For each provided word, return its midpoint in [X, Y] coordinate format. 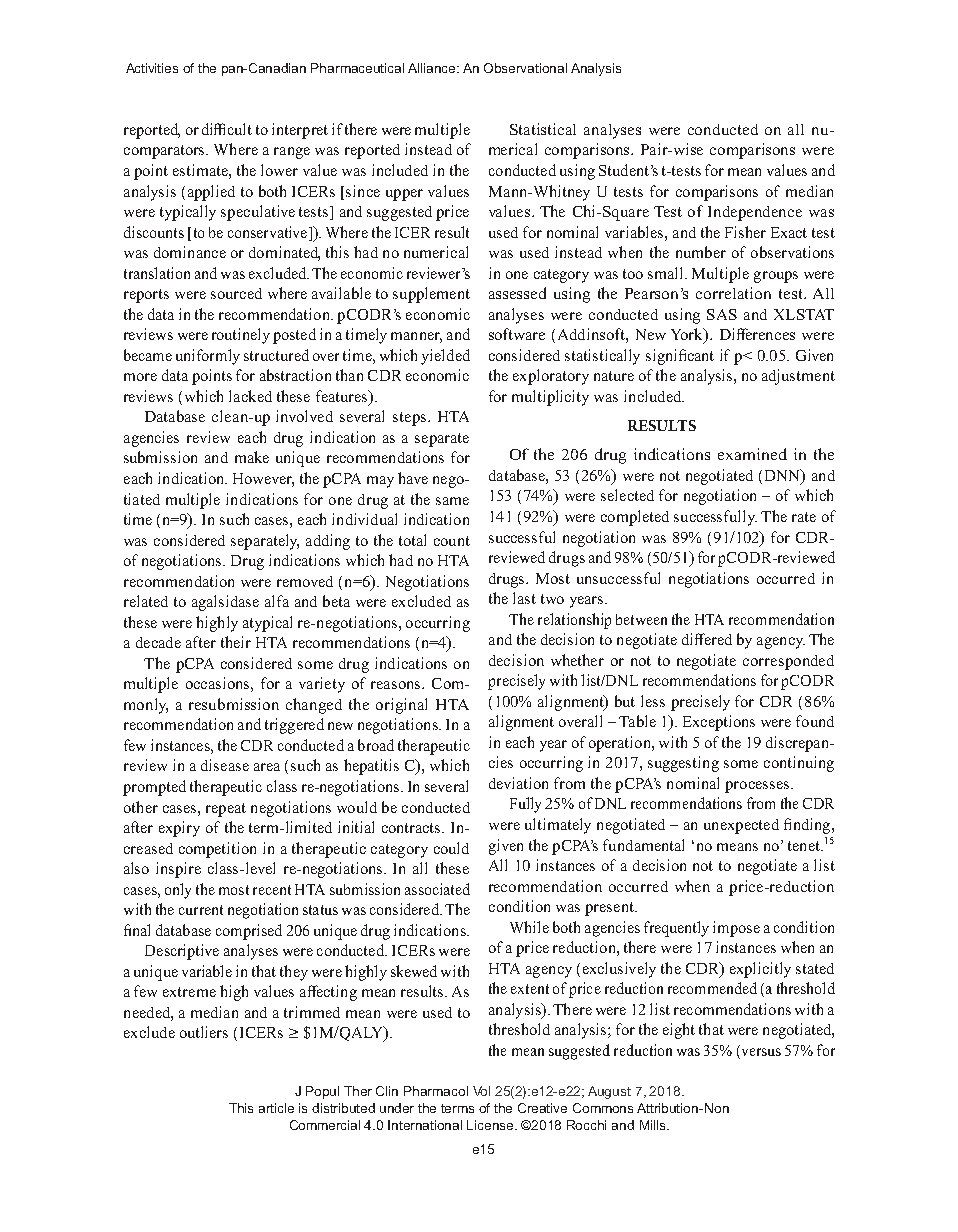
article [276, 1108]
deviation [518, 783]
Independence [755, 213]
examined [752, 454]
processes [757, 787]
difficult [227, 129]
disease [225, 765]
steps [411, 419]
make [252, 457]
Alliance [433, 68]
